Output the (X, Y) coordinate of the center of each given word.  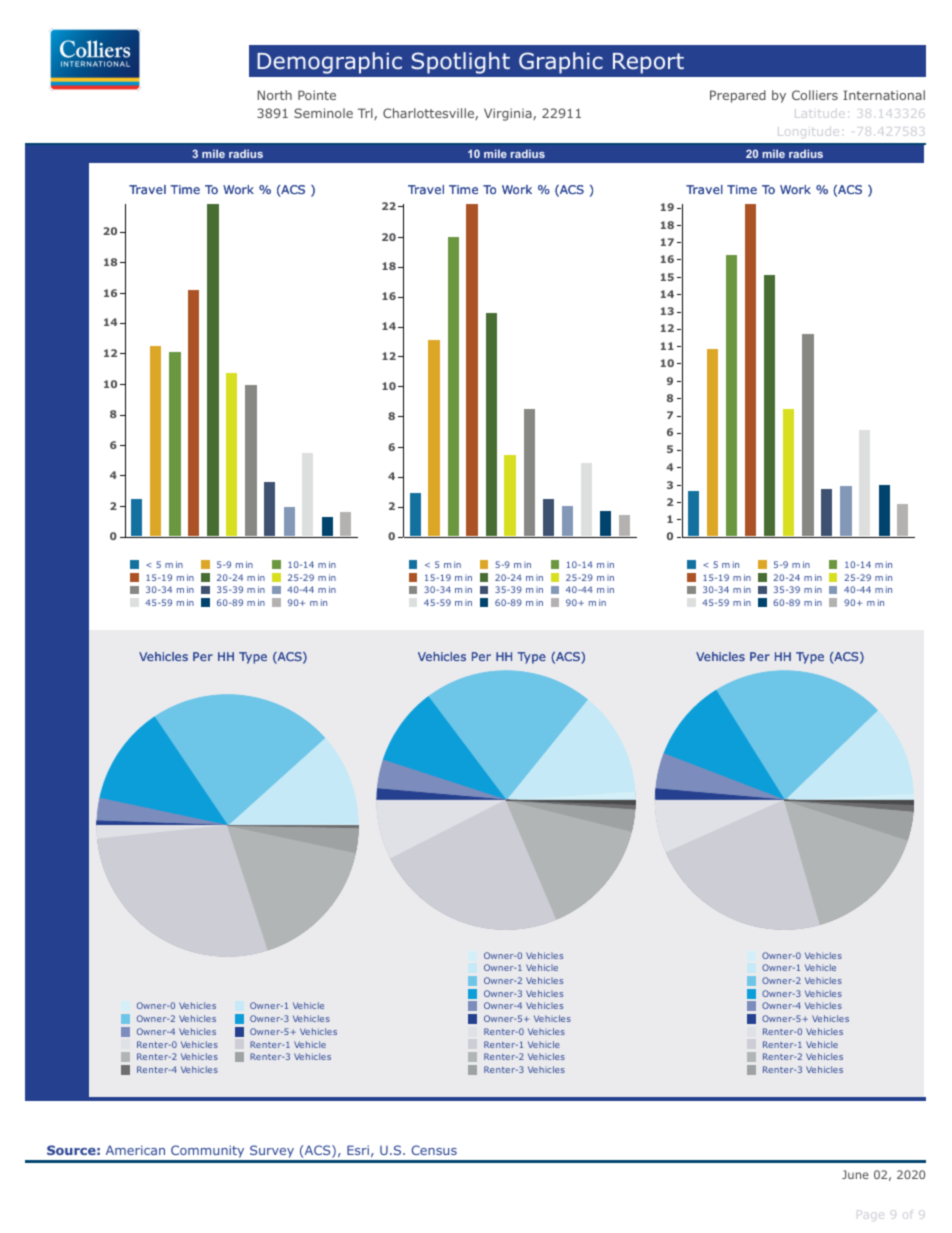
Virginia (509, 114)
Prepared (738, 96)
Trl (366, 114)
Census (434, 1150)
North (275, 95)
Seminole (323, 113)
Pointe (317, 95)
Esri (358, 1150)
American (135, 1150)
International (884, 95)
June (855, 1174)
